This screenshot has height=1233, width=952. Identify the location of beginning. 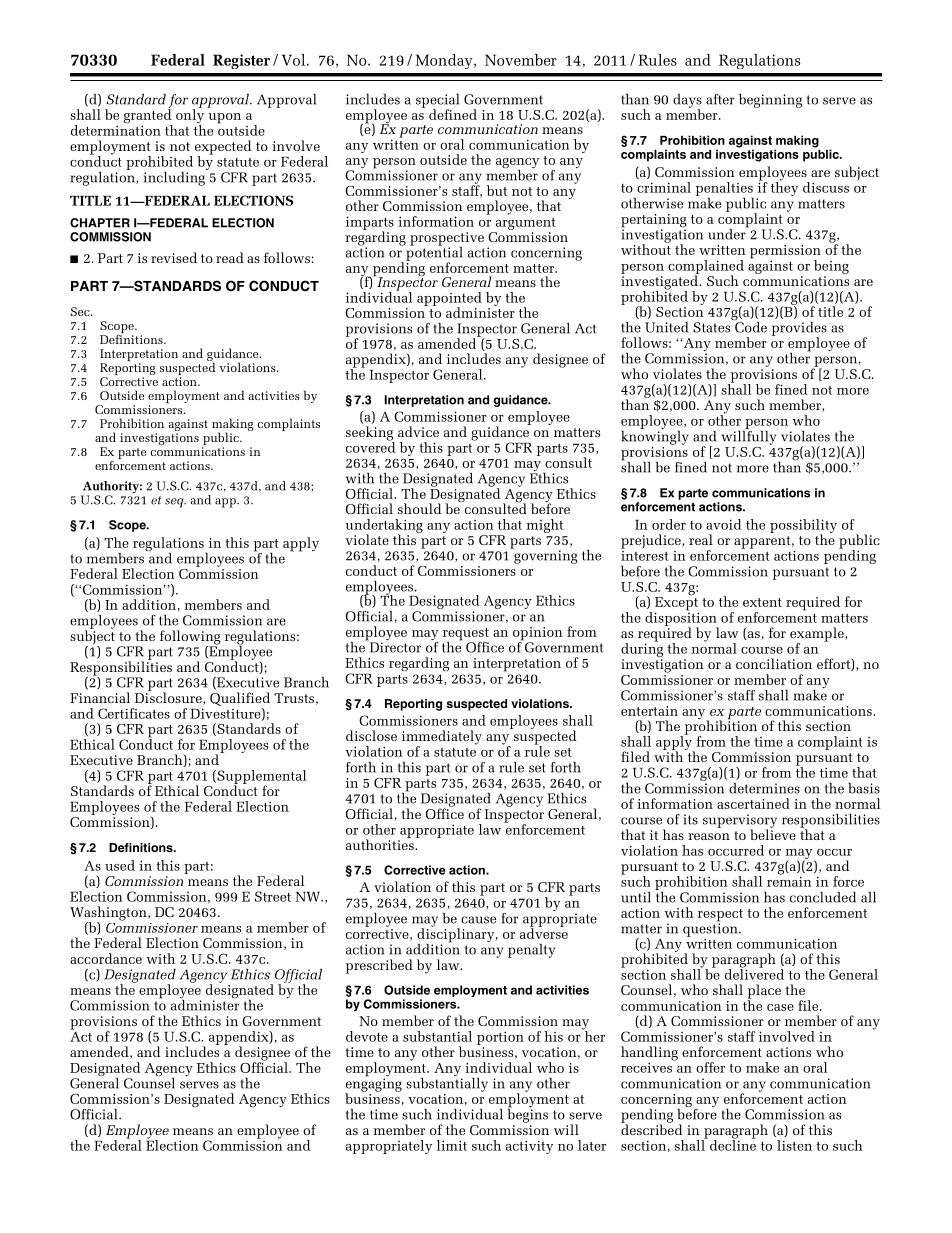
(770, 101).
